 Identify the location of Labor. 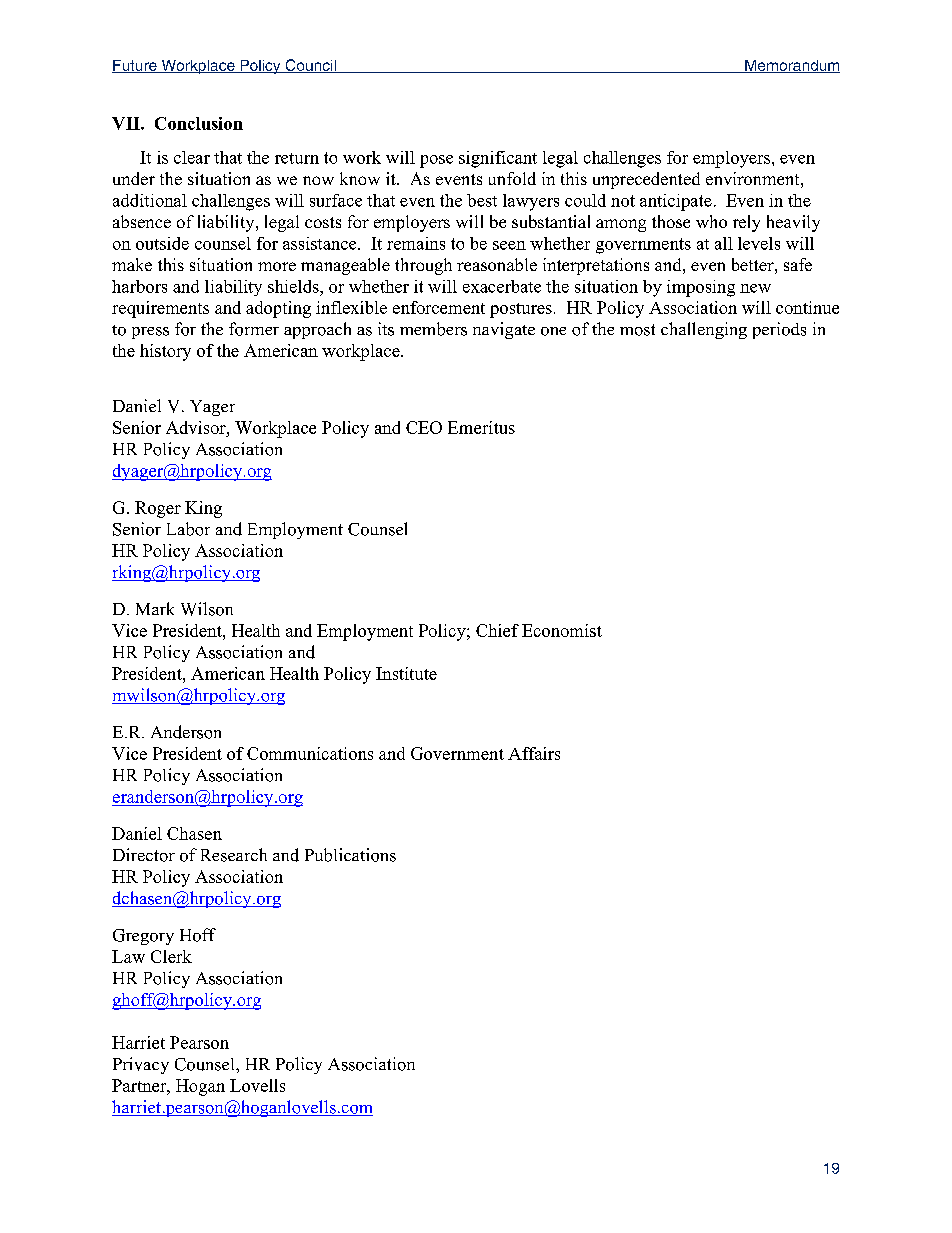
(188, 529).
